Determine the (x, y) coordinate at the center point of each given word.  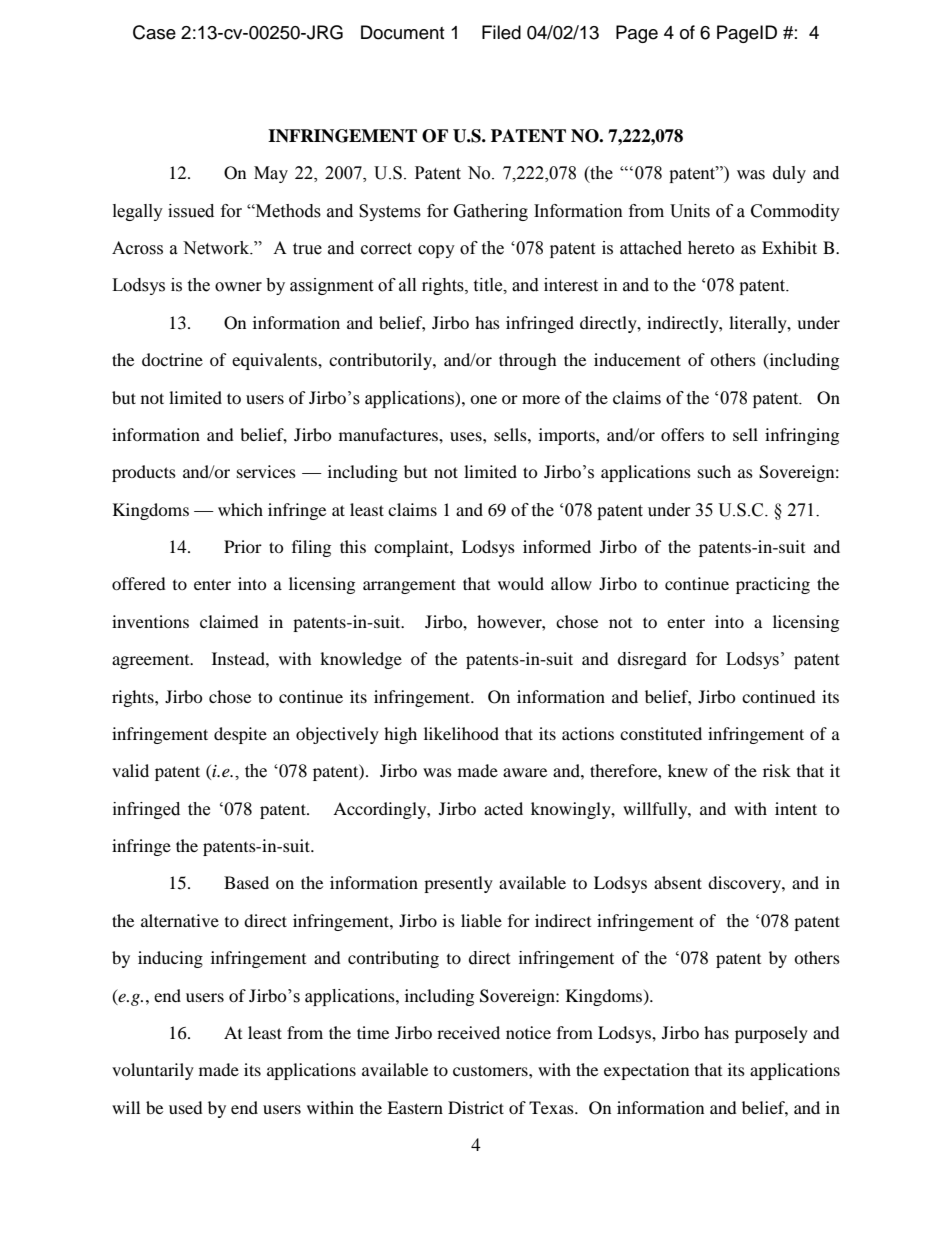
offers (682, 434)
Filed (501, 32)
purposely (771, 1034)
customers (491, 1070)
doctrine (172, 359)
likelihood (461, 733)
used (186, 1107)
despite (240, 735)
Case (154, 32)
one (483, 399)
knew (688, 770)
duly (789, 174)
